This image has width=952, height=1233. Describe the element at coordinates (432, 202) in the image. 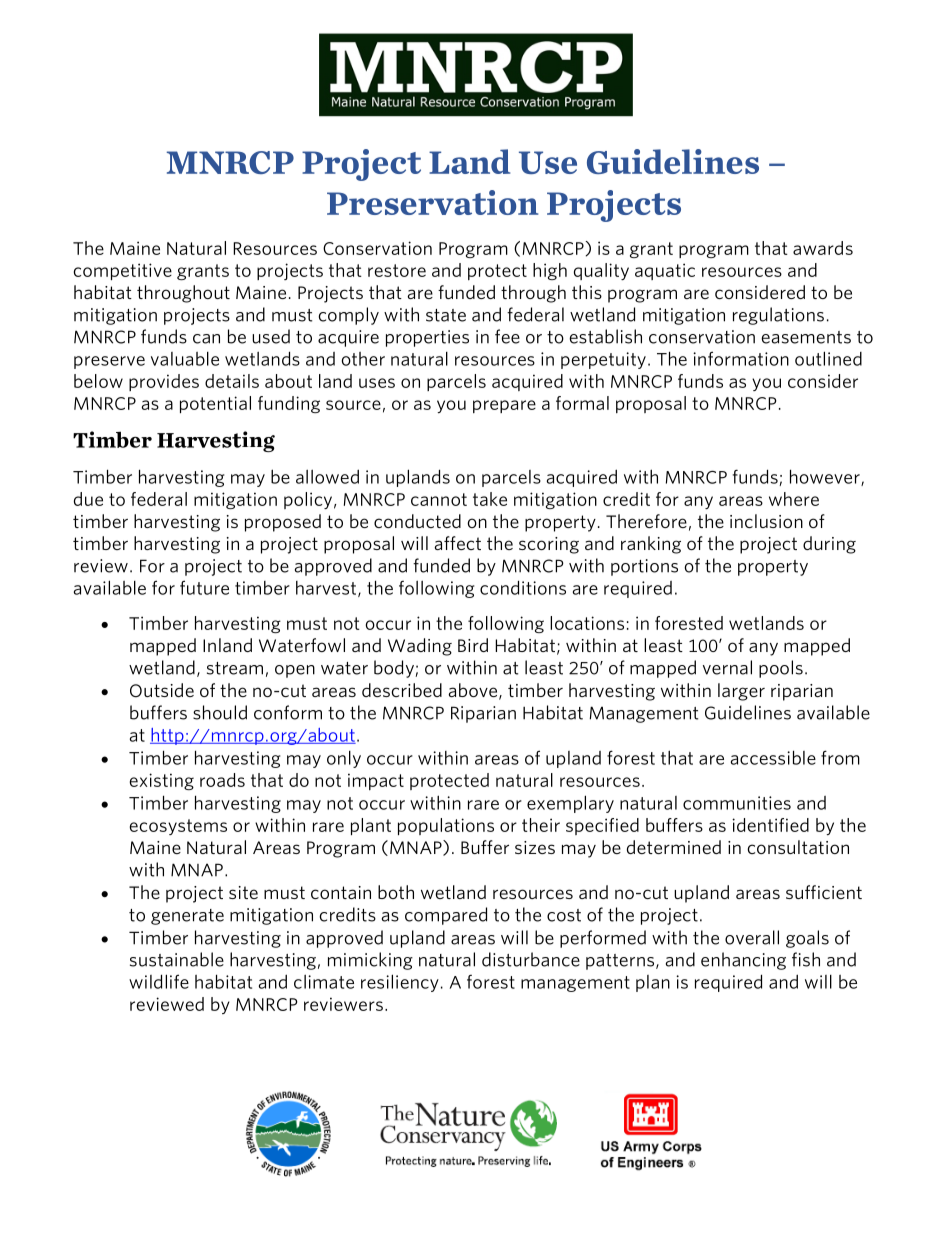

I see `Preservation` at that location.
